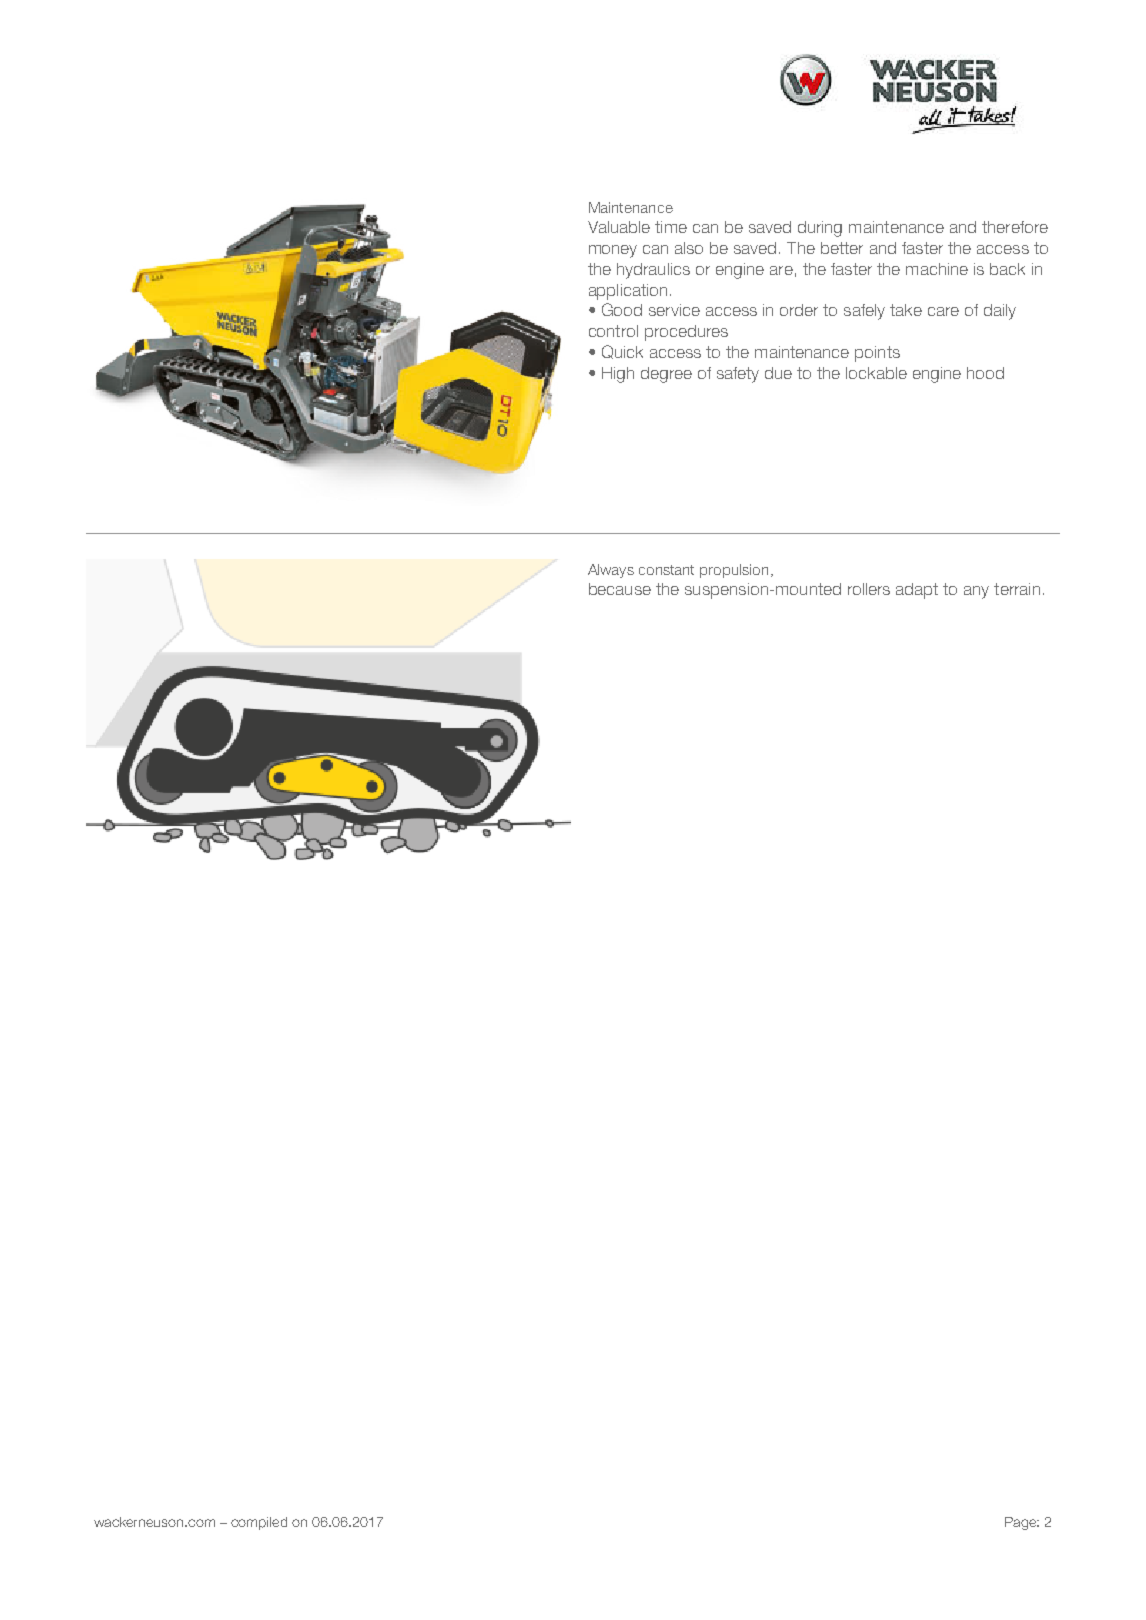 This screenshot has width=1146, height=1620. I want to click on adapt, so click(917, 591).
